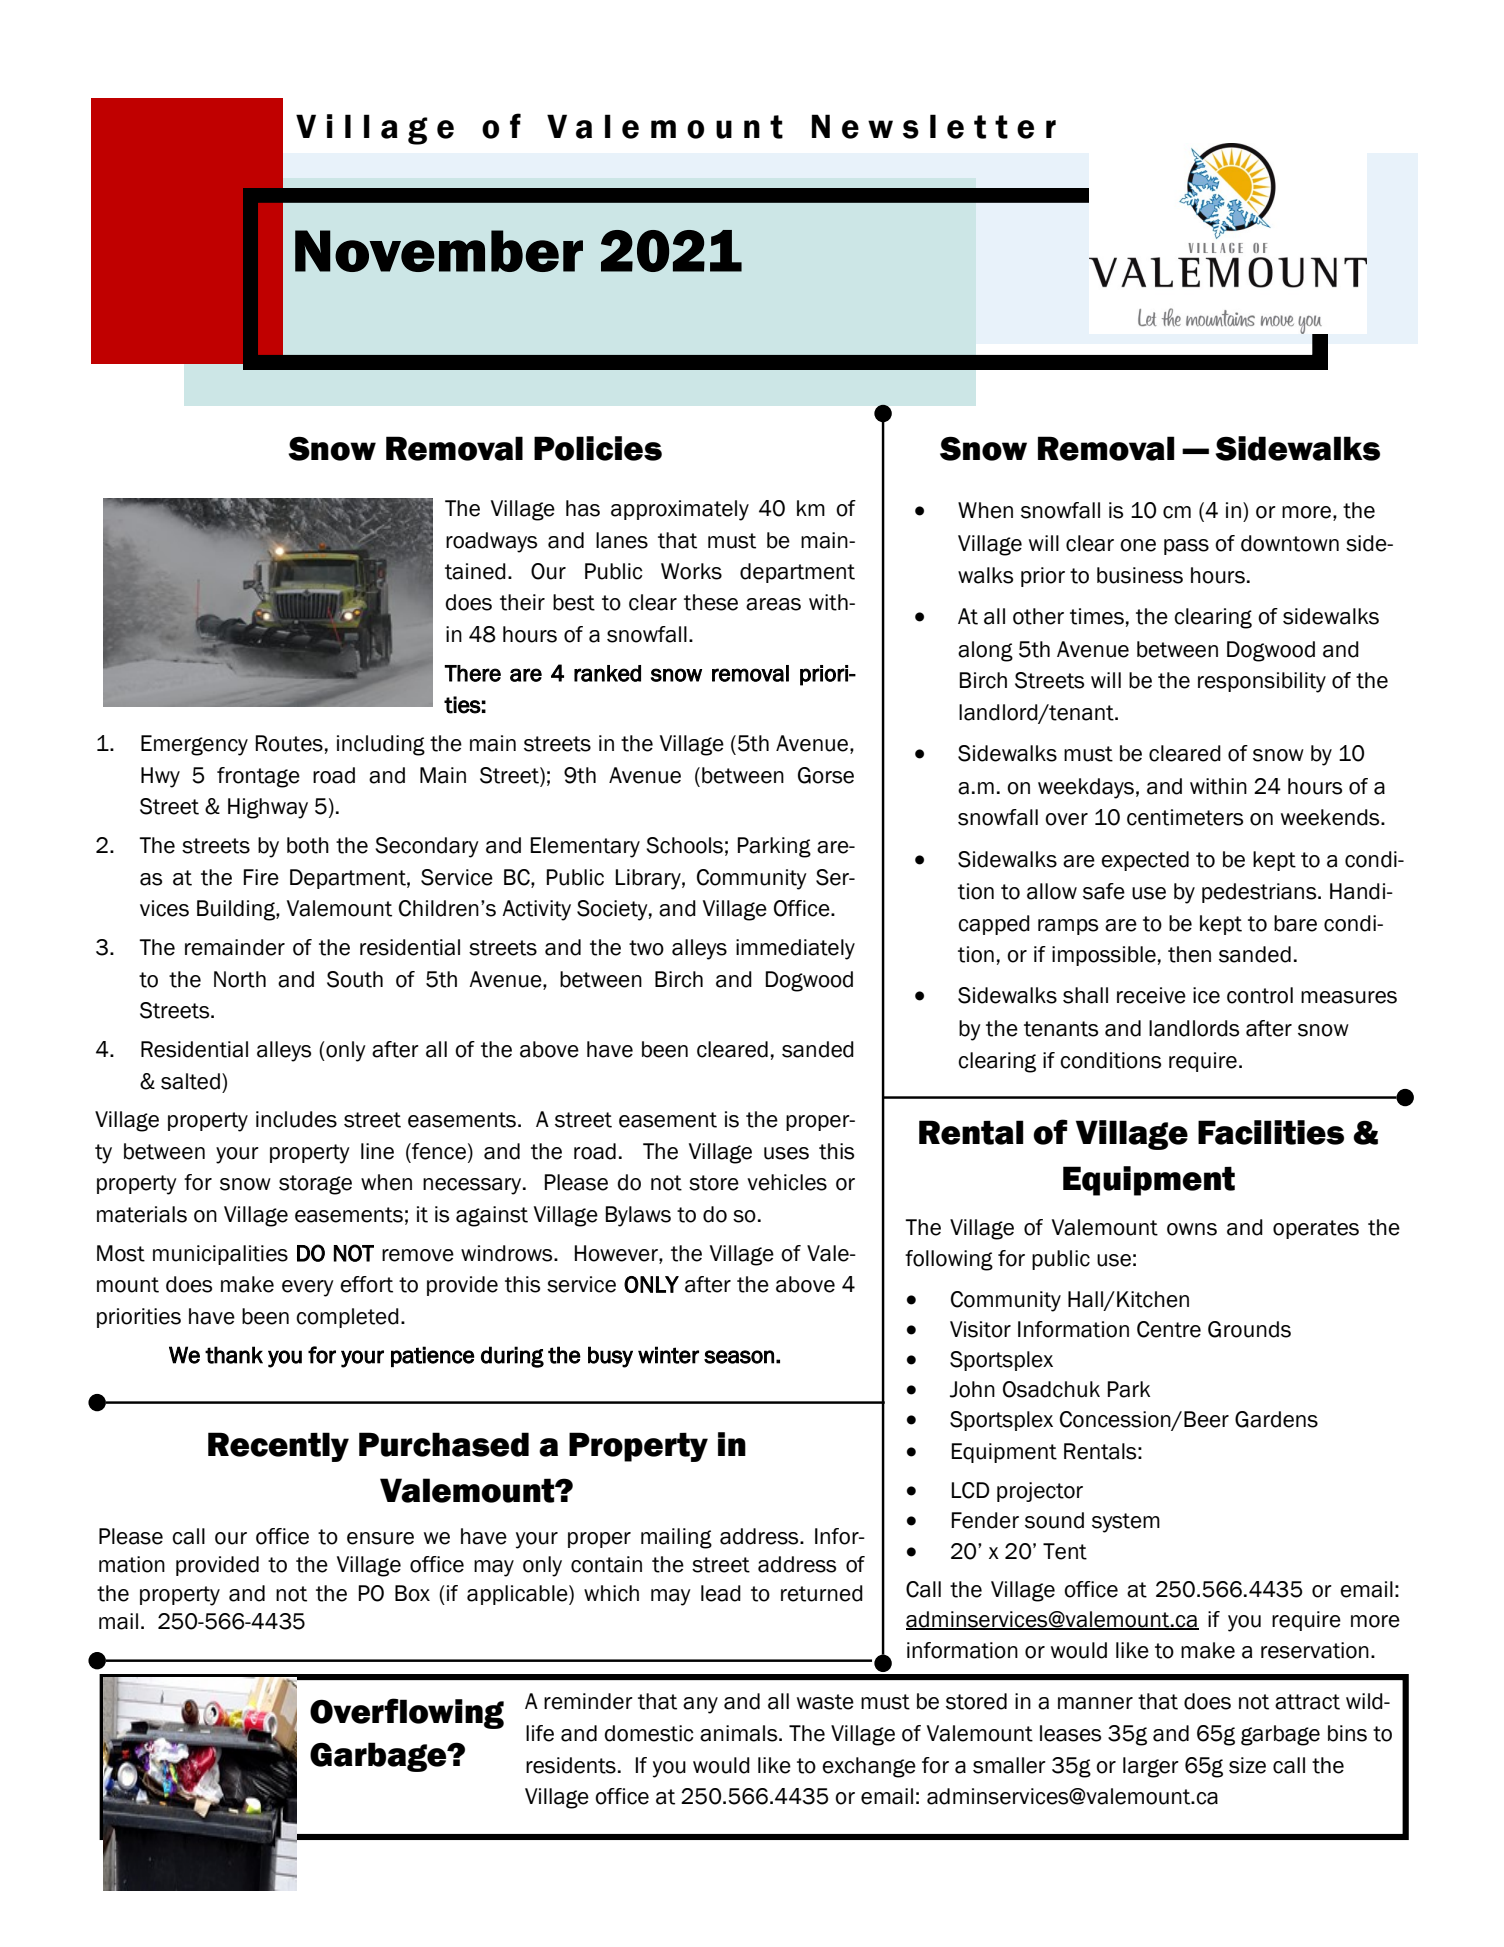 Image resolution: width=1504 pixels, height=1947 pixels. What do you see at coordinates (795, 949) in the screenshot?
I see `immediately` at bounding box center [795, 949].
